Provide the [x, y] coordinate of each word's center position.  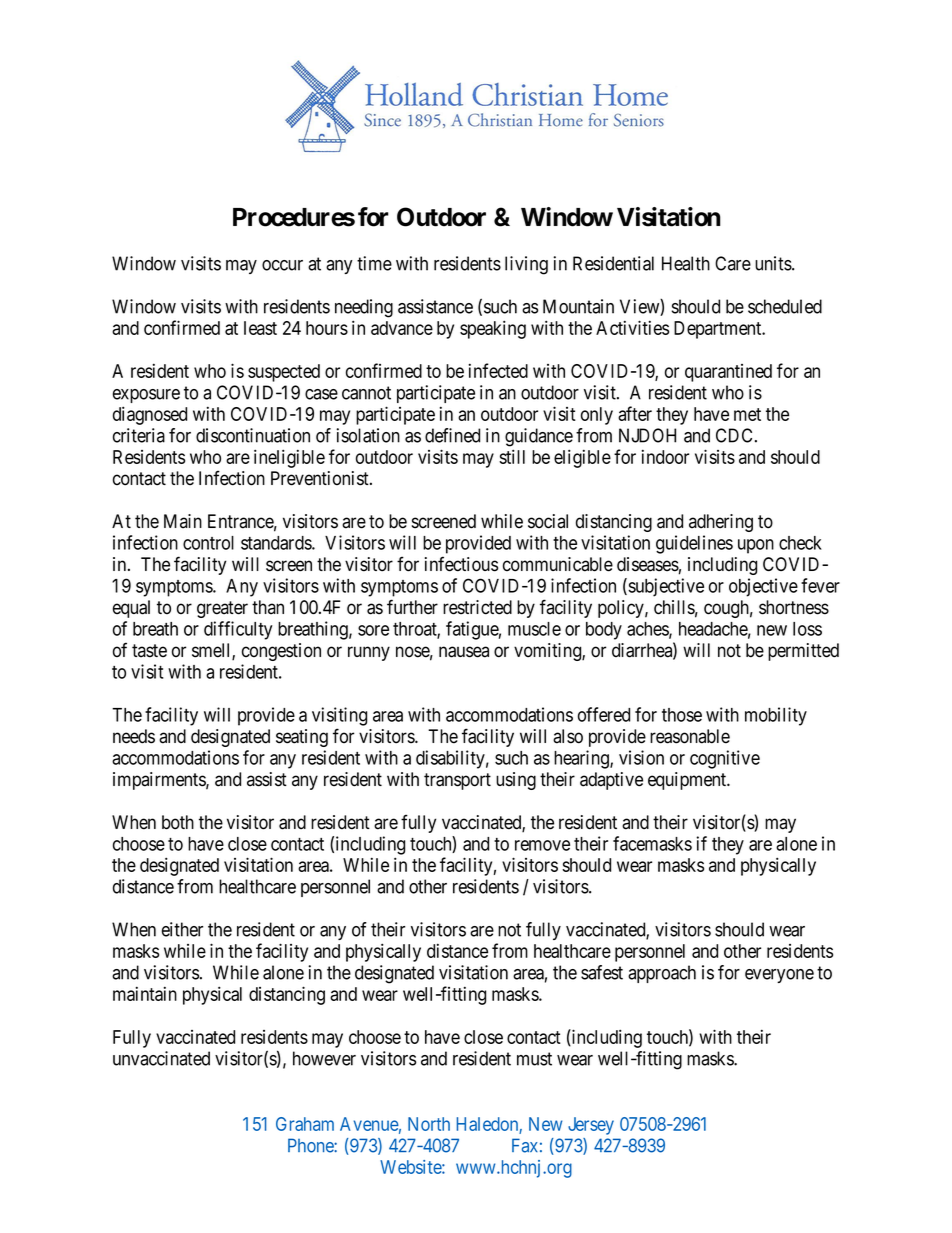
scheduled [785, 306]
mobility [776, 716]
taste [149, 651]
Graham [305, 1124]
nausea [464, 652]
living [526, 265]
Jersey [591, 1126]
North [429, 1124]
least [260, 328]
